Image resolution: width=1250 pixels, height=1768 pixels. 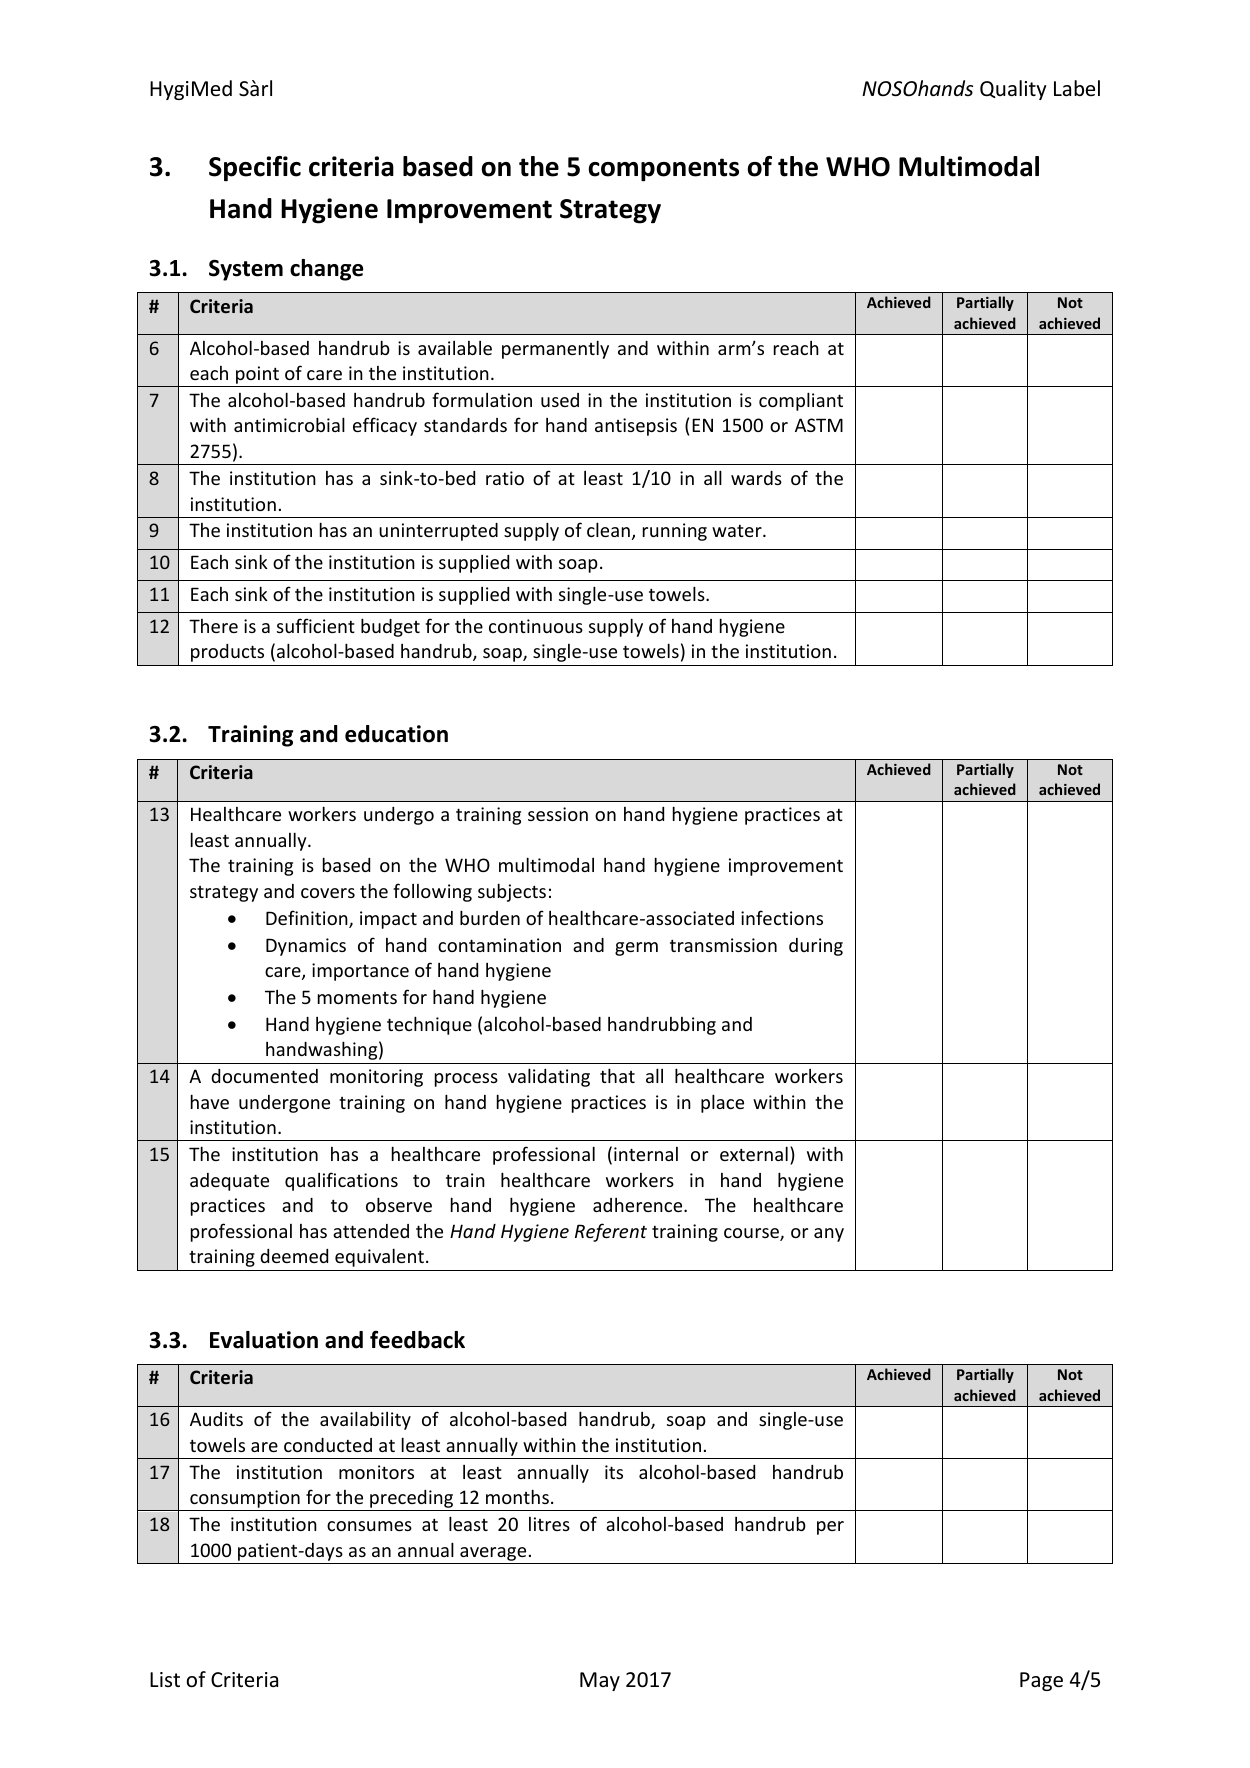 I want to click on components, so click(x=663, y=170).
